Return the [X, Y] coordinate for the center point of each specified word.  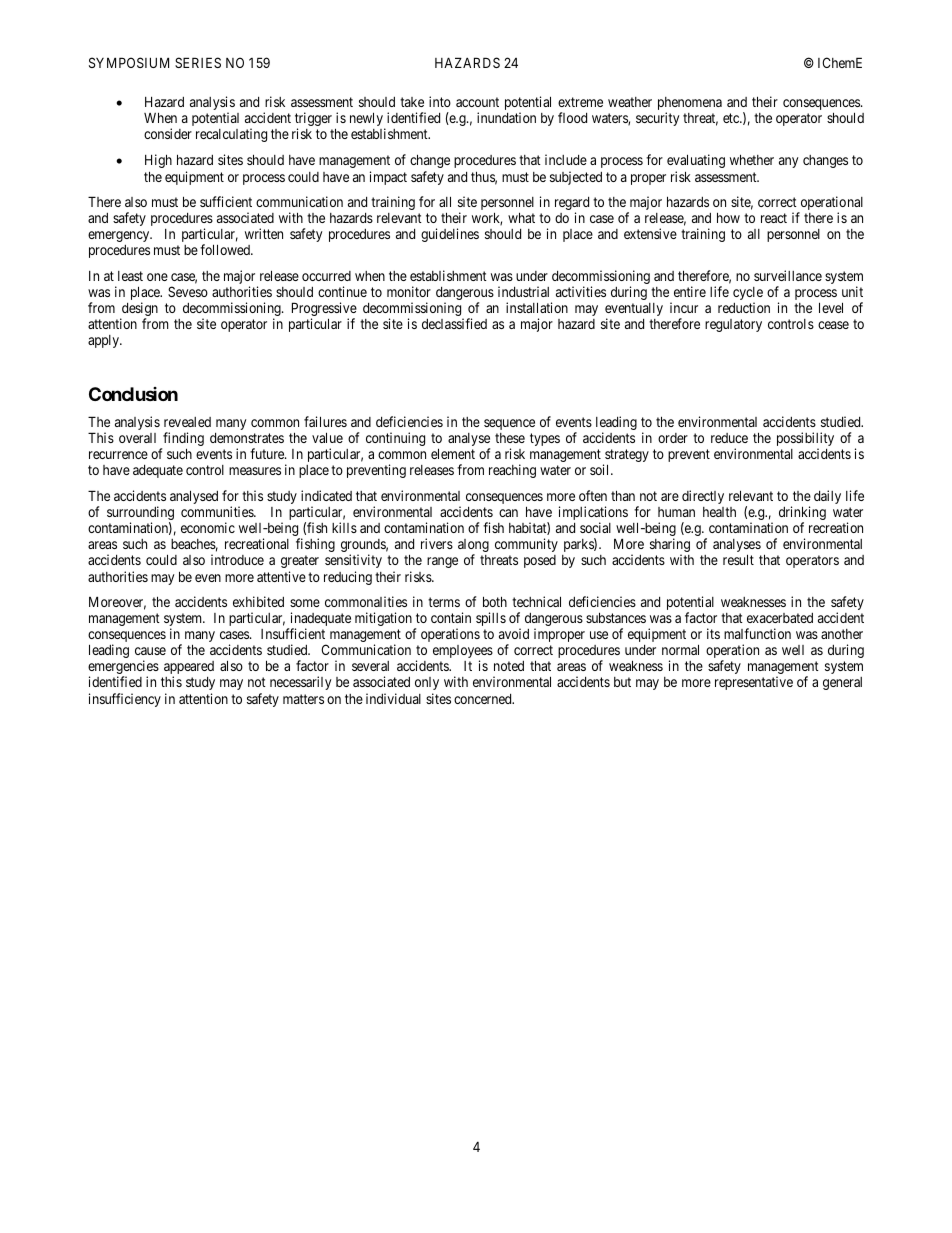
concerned [484, 699]
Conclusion [133, 394]
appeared [189, 669]
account [477, 102]
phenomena [690, 105]
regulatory [733, 325]
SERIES [198, 62]
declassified [454, 323]
